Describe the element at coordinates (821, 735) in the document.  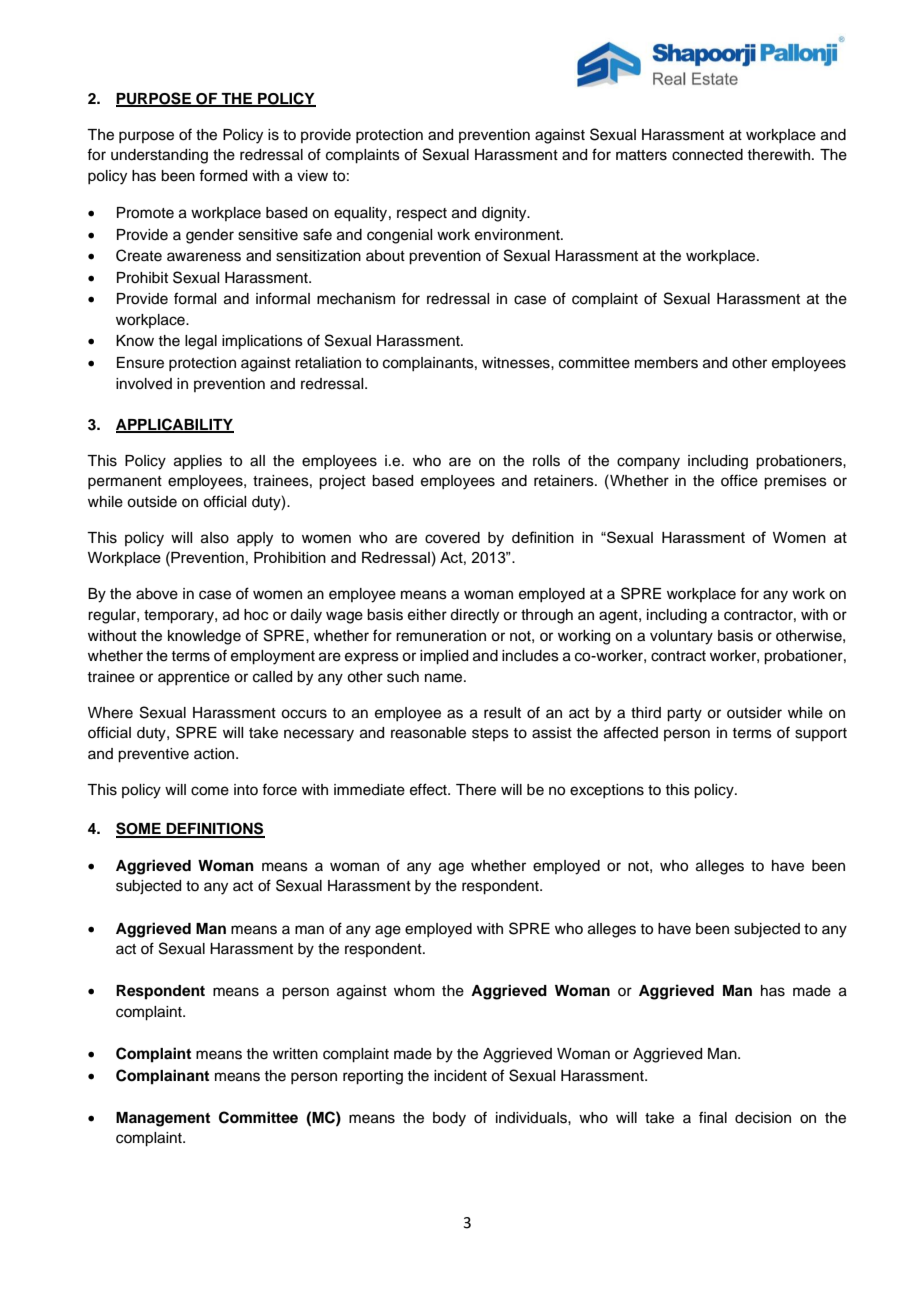
I see `support` at that location.
